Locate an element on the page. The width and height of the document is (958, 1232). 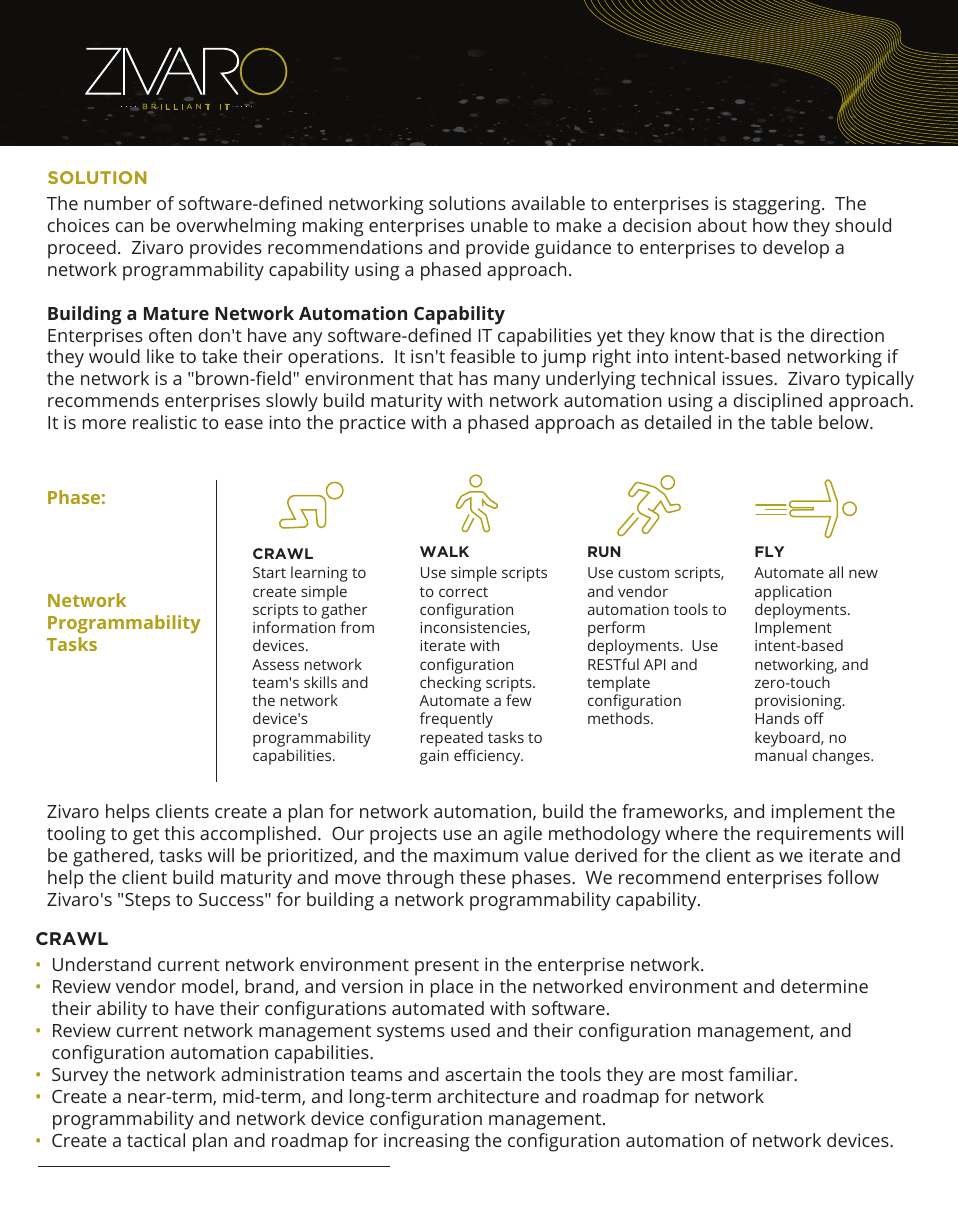
tactical is located at coordinates (156, 1140).
